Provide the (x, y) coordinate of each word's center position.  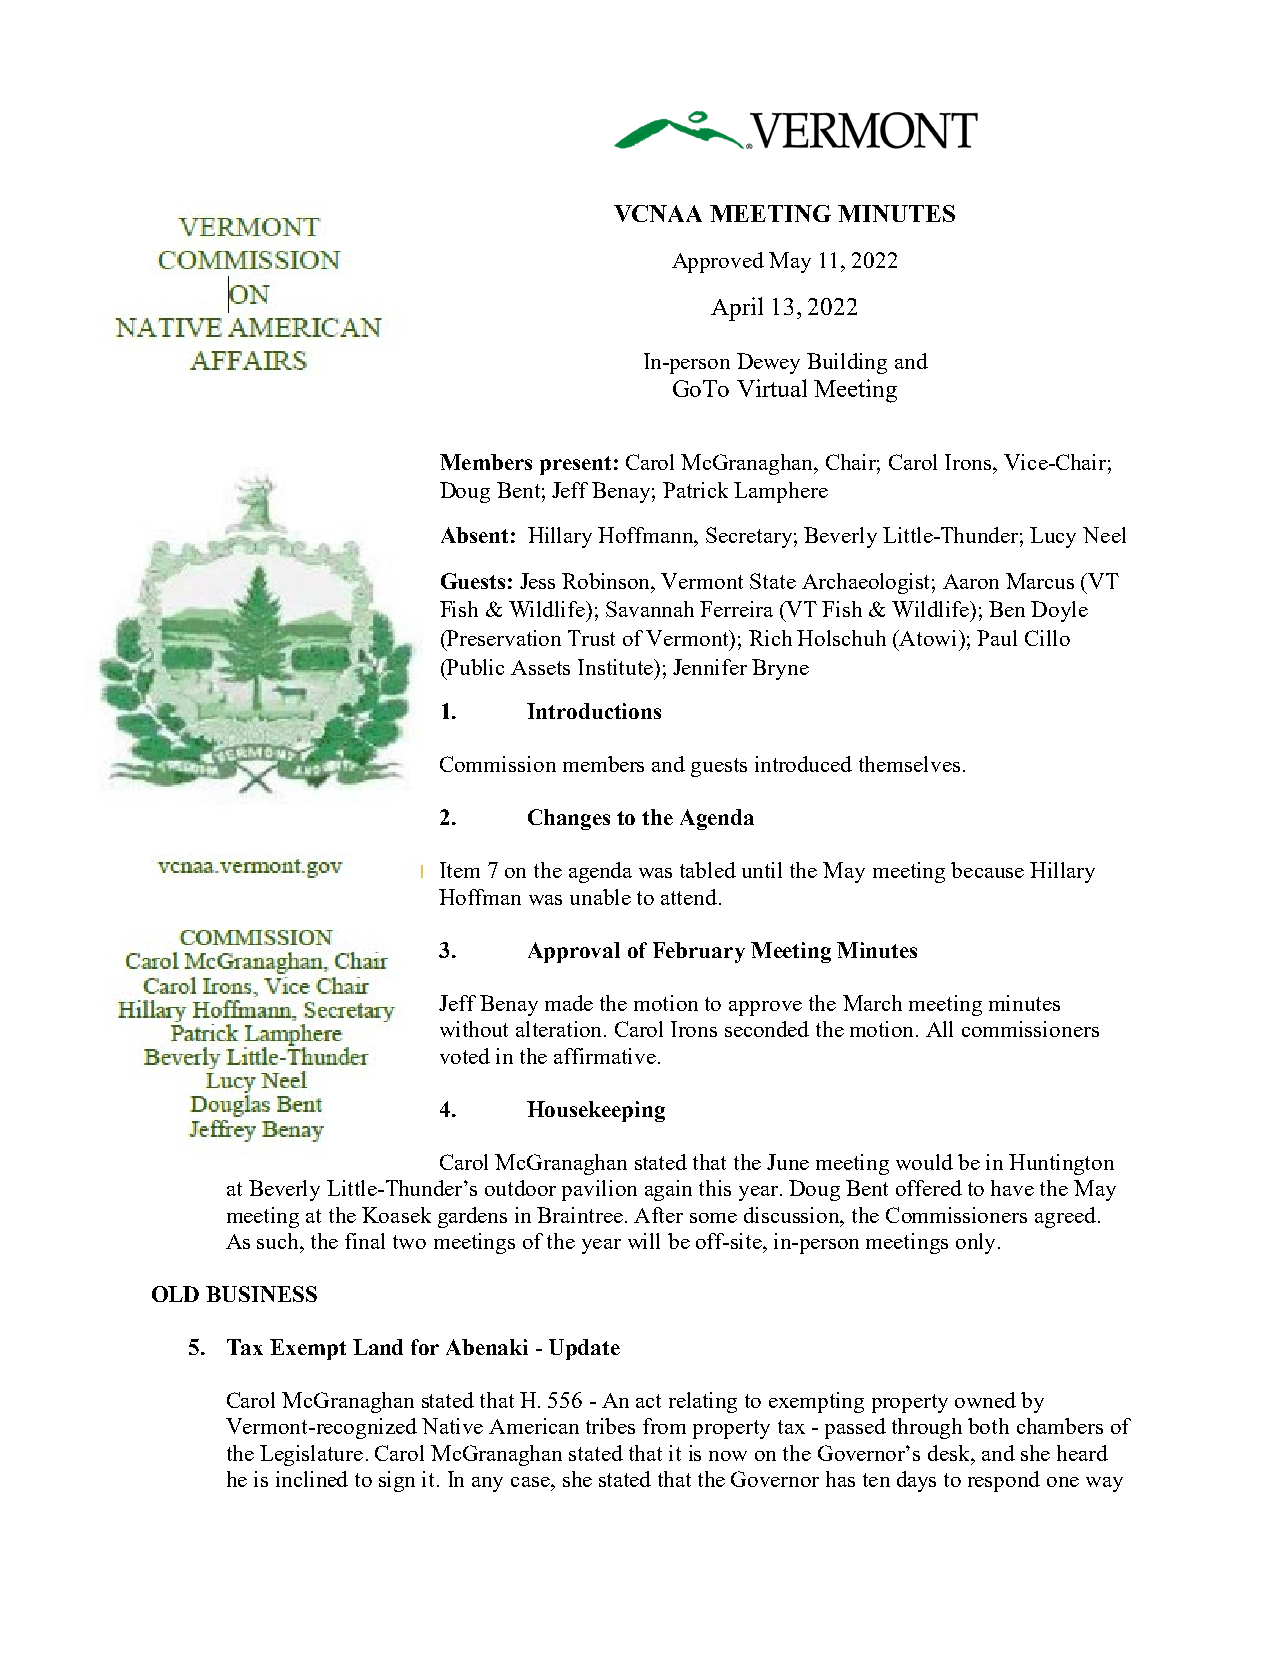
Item (460, 870)
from (664, 1426)
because (987, 870)
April (737, 309)
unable (600, 897)
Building (847, 363)
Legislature (311, 1455)
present (575, 465)
